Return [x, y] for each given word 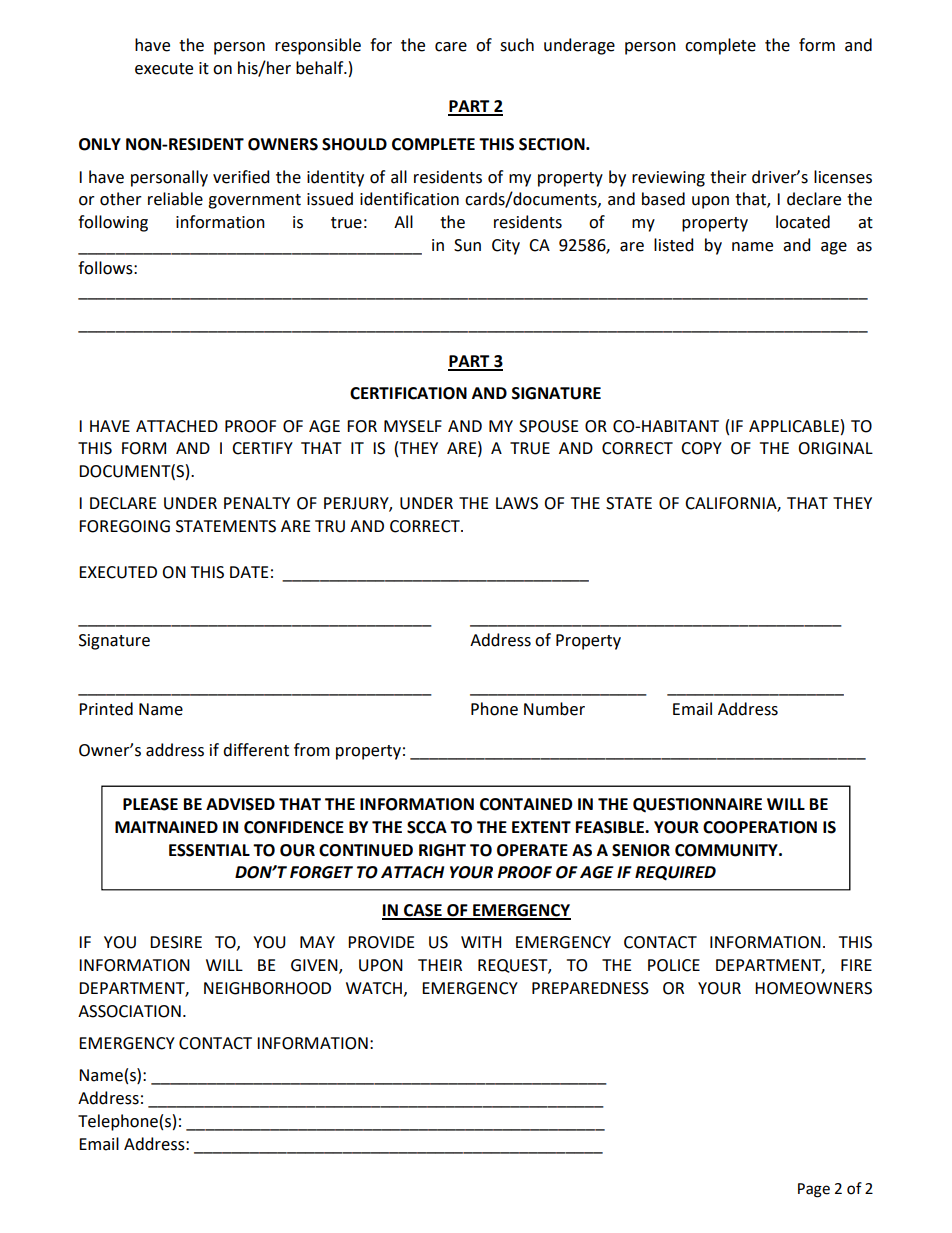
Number [554, 709]
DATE [249, 572]
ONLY [100, 144]
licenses [843, 177]
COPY [701, 448]
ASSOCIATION [129, 1011]
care [451, 47]
